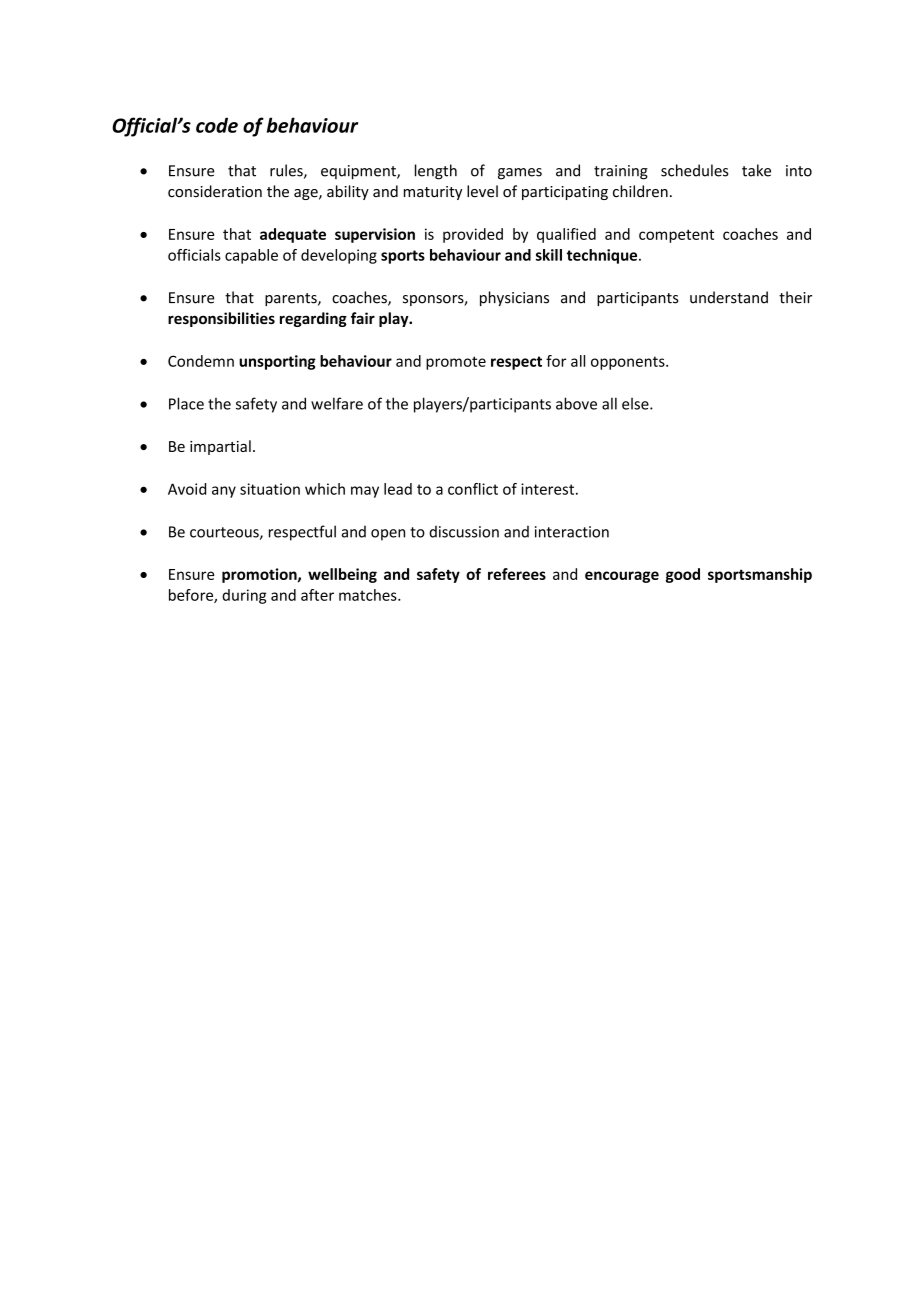  What do you see at coordinates (683, 575) in the page?
I see `good` at bounding box center [683, 575].
